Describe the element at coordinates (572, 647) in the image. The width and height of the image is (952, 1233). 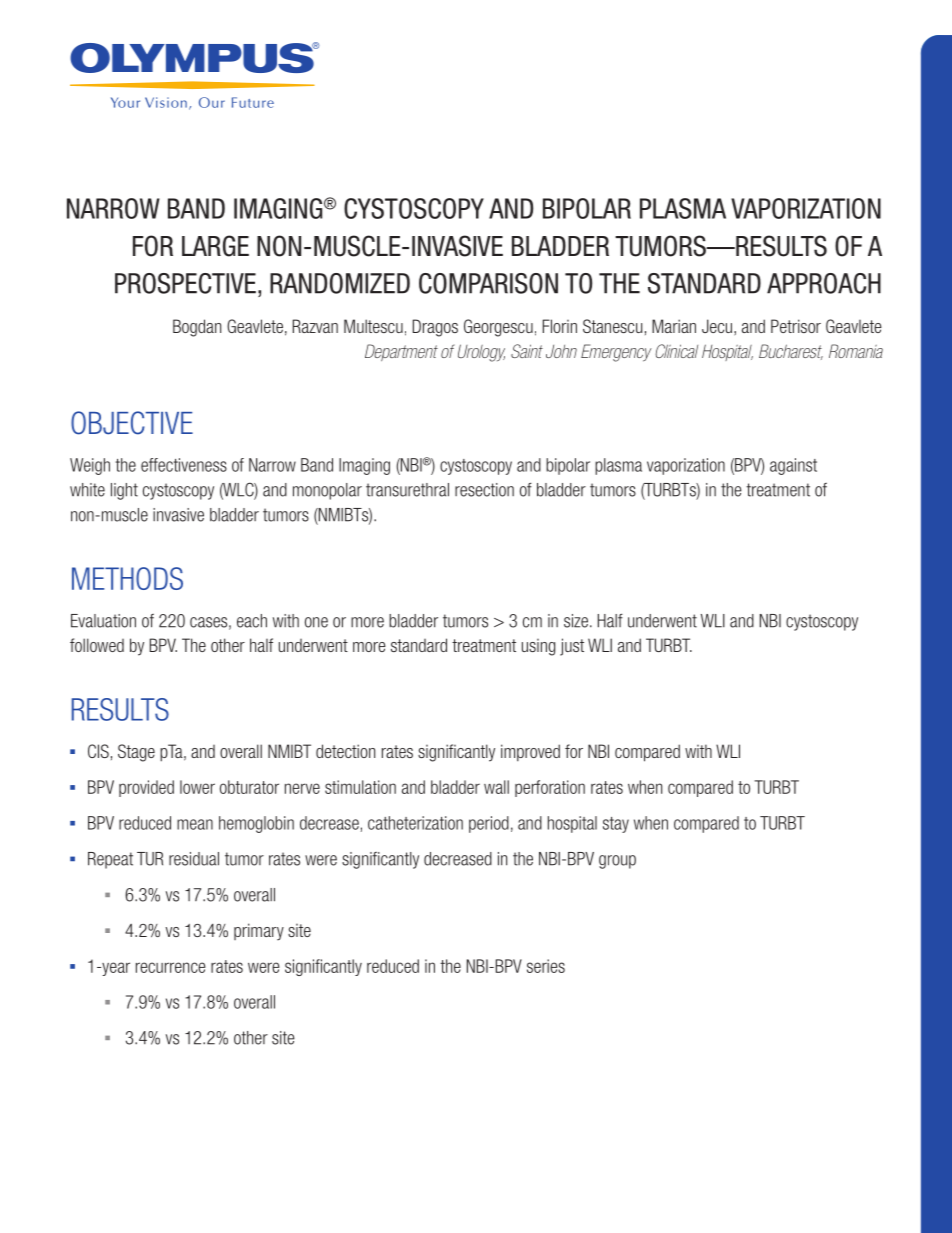
I see `just` at that location.
